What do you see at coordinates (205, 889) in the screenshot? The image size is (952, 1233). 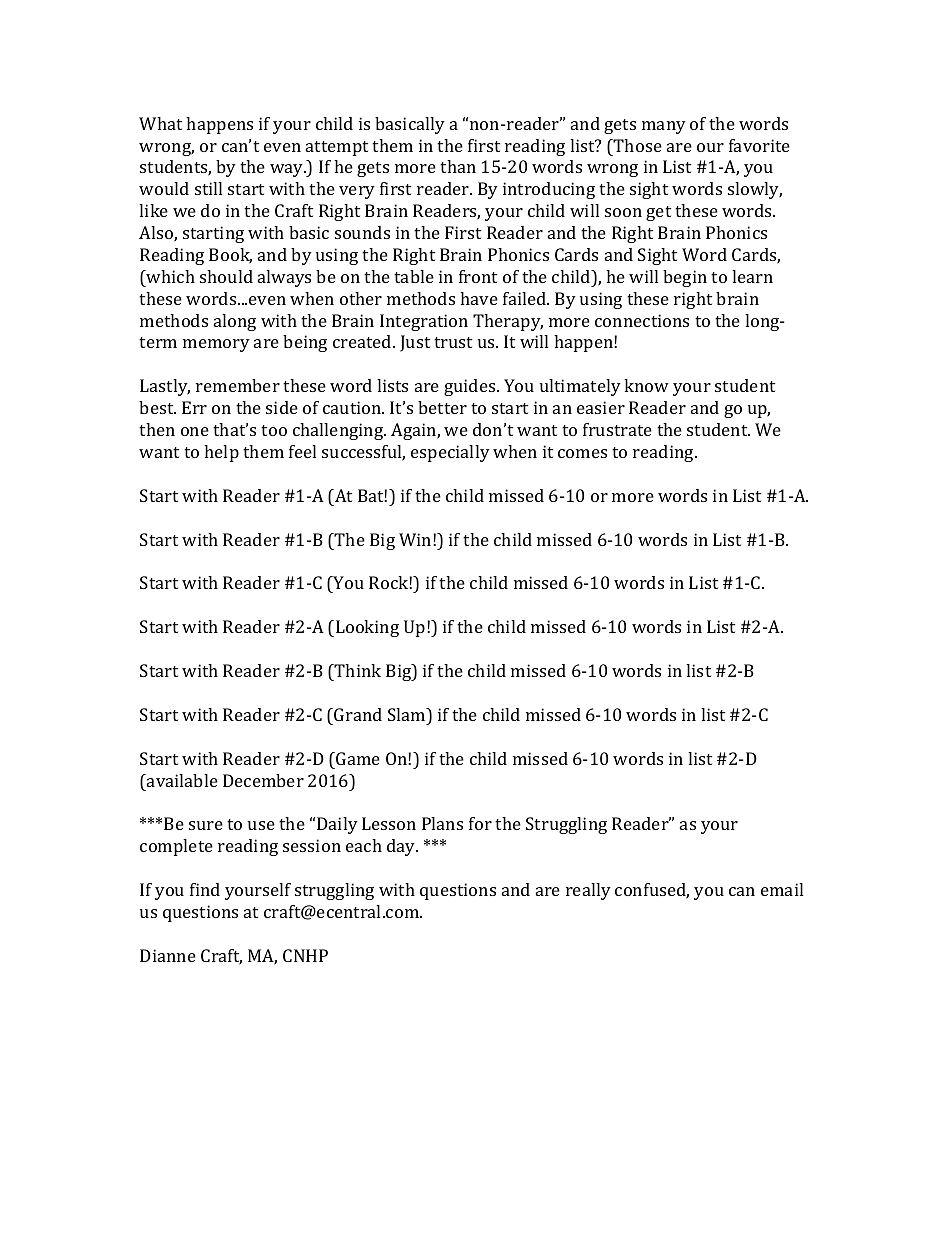 I see `find` at bounding box center [205, 889].
